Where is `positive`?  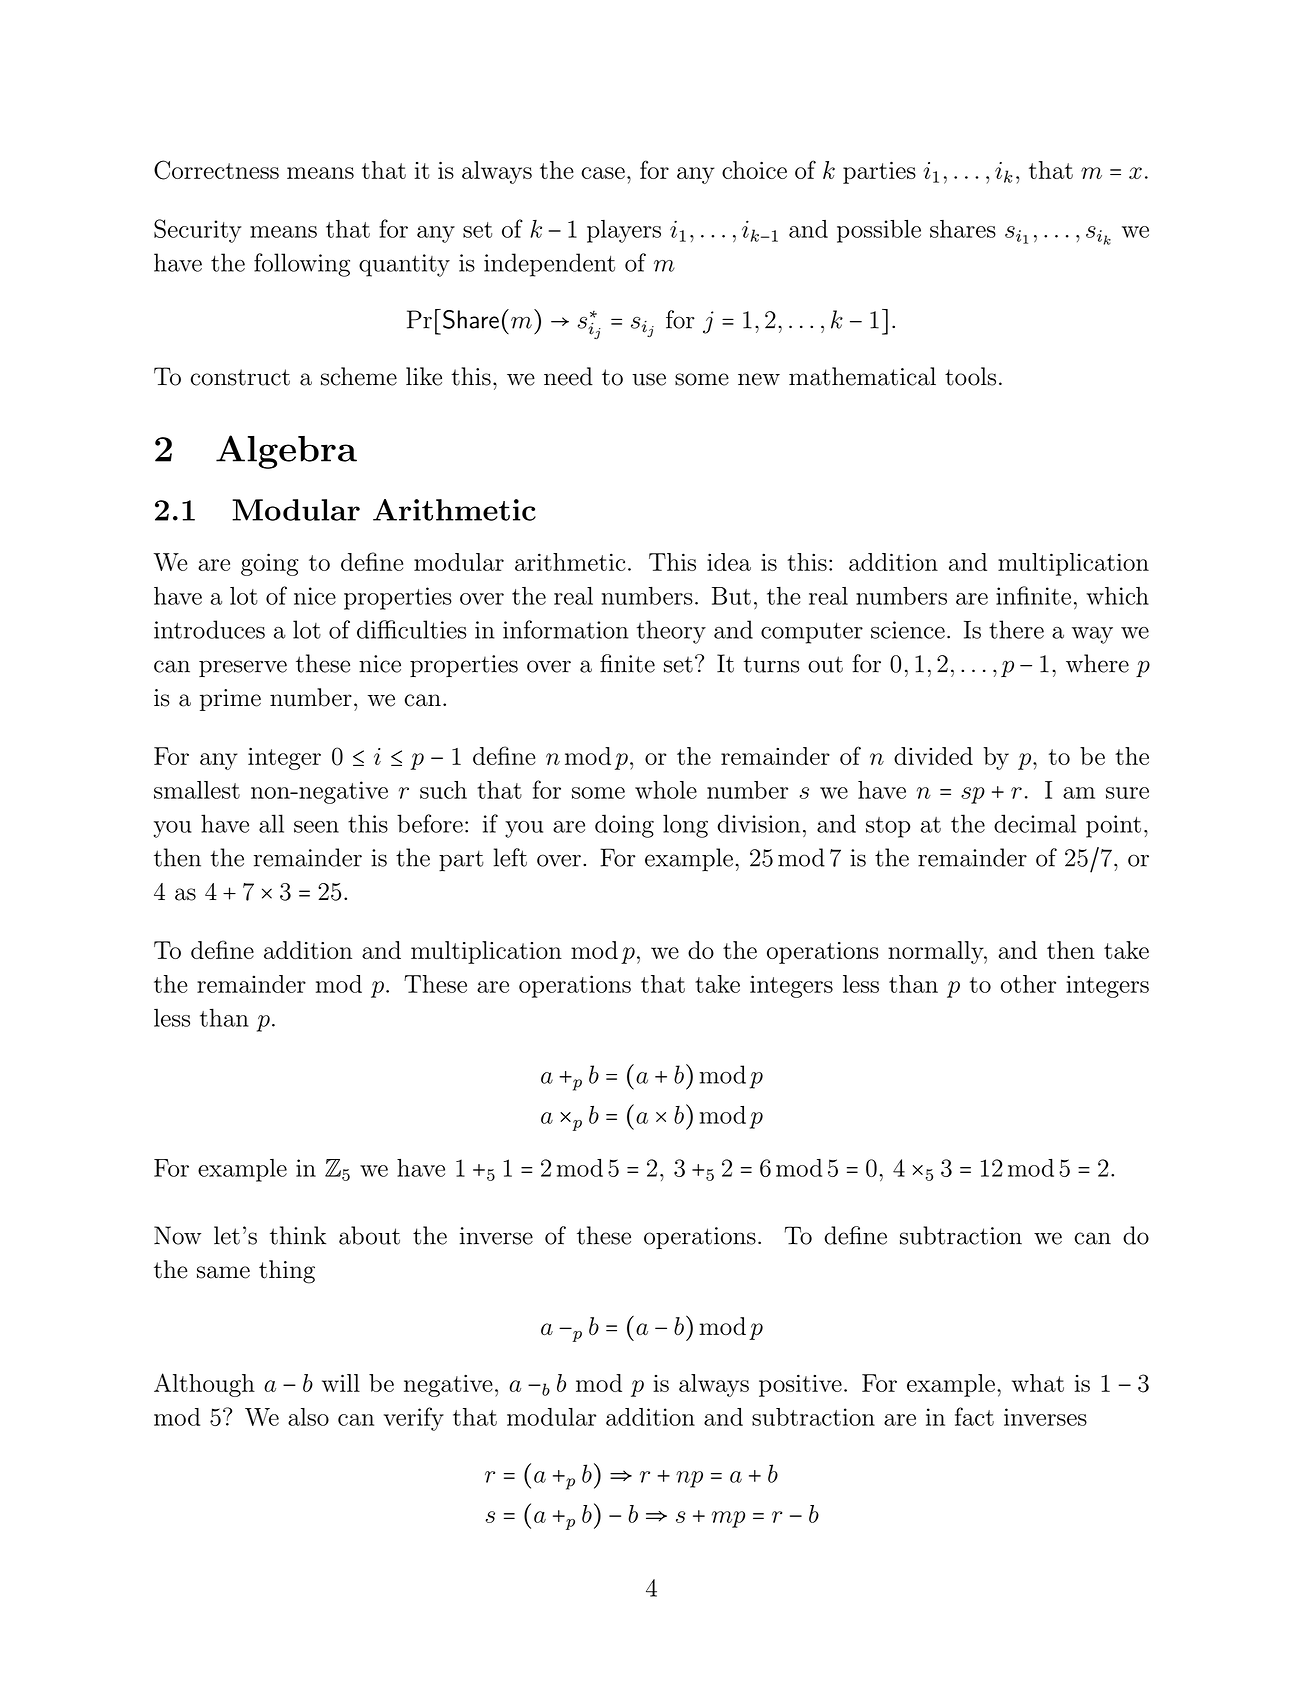 positive is located at coordinates (800, 1385).
